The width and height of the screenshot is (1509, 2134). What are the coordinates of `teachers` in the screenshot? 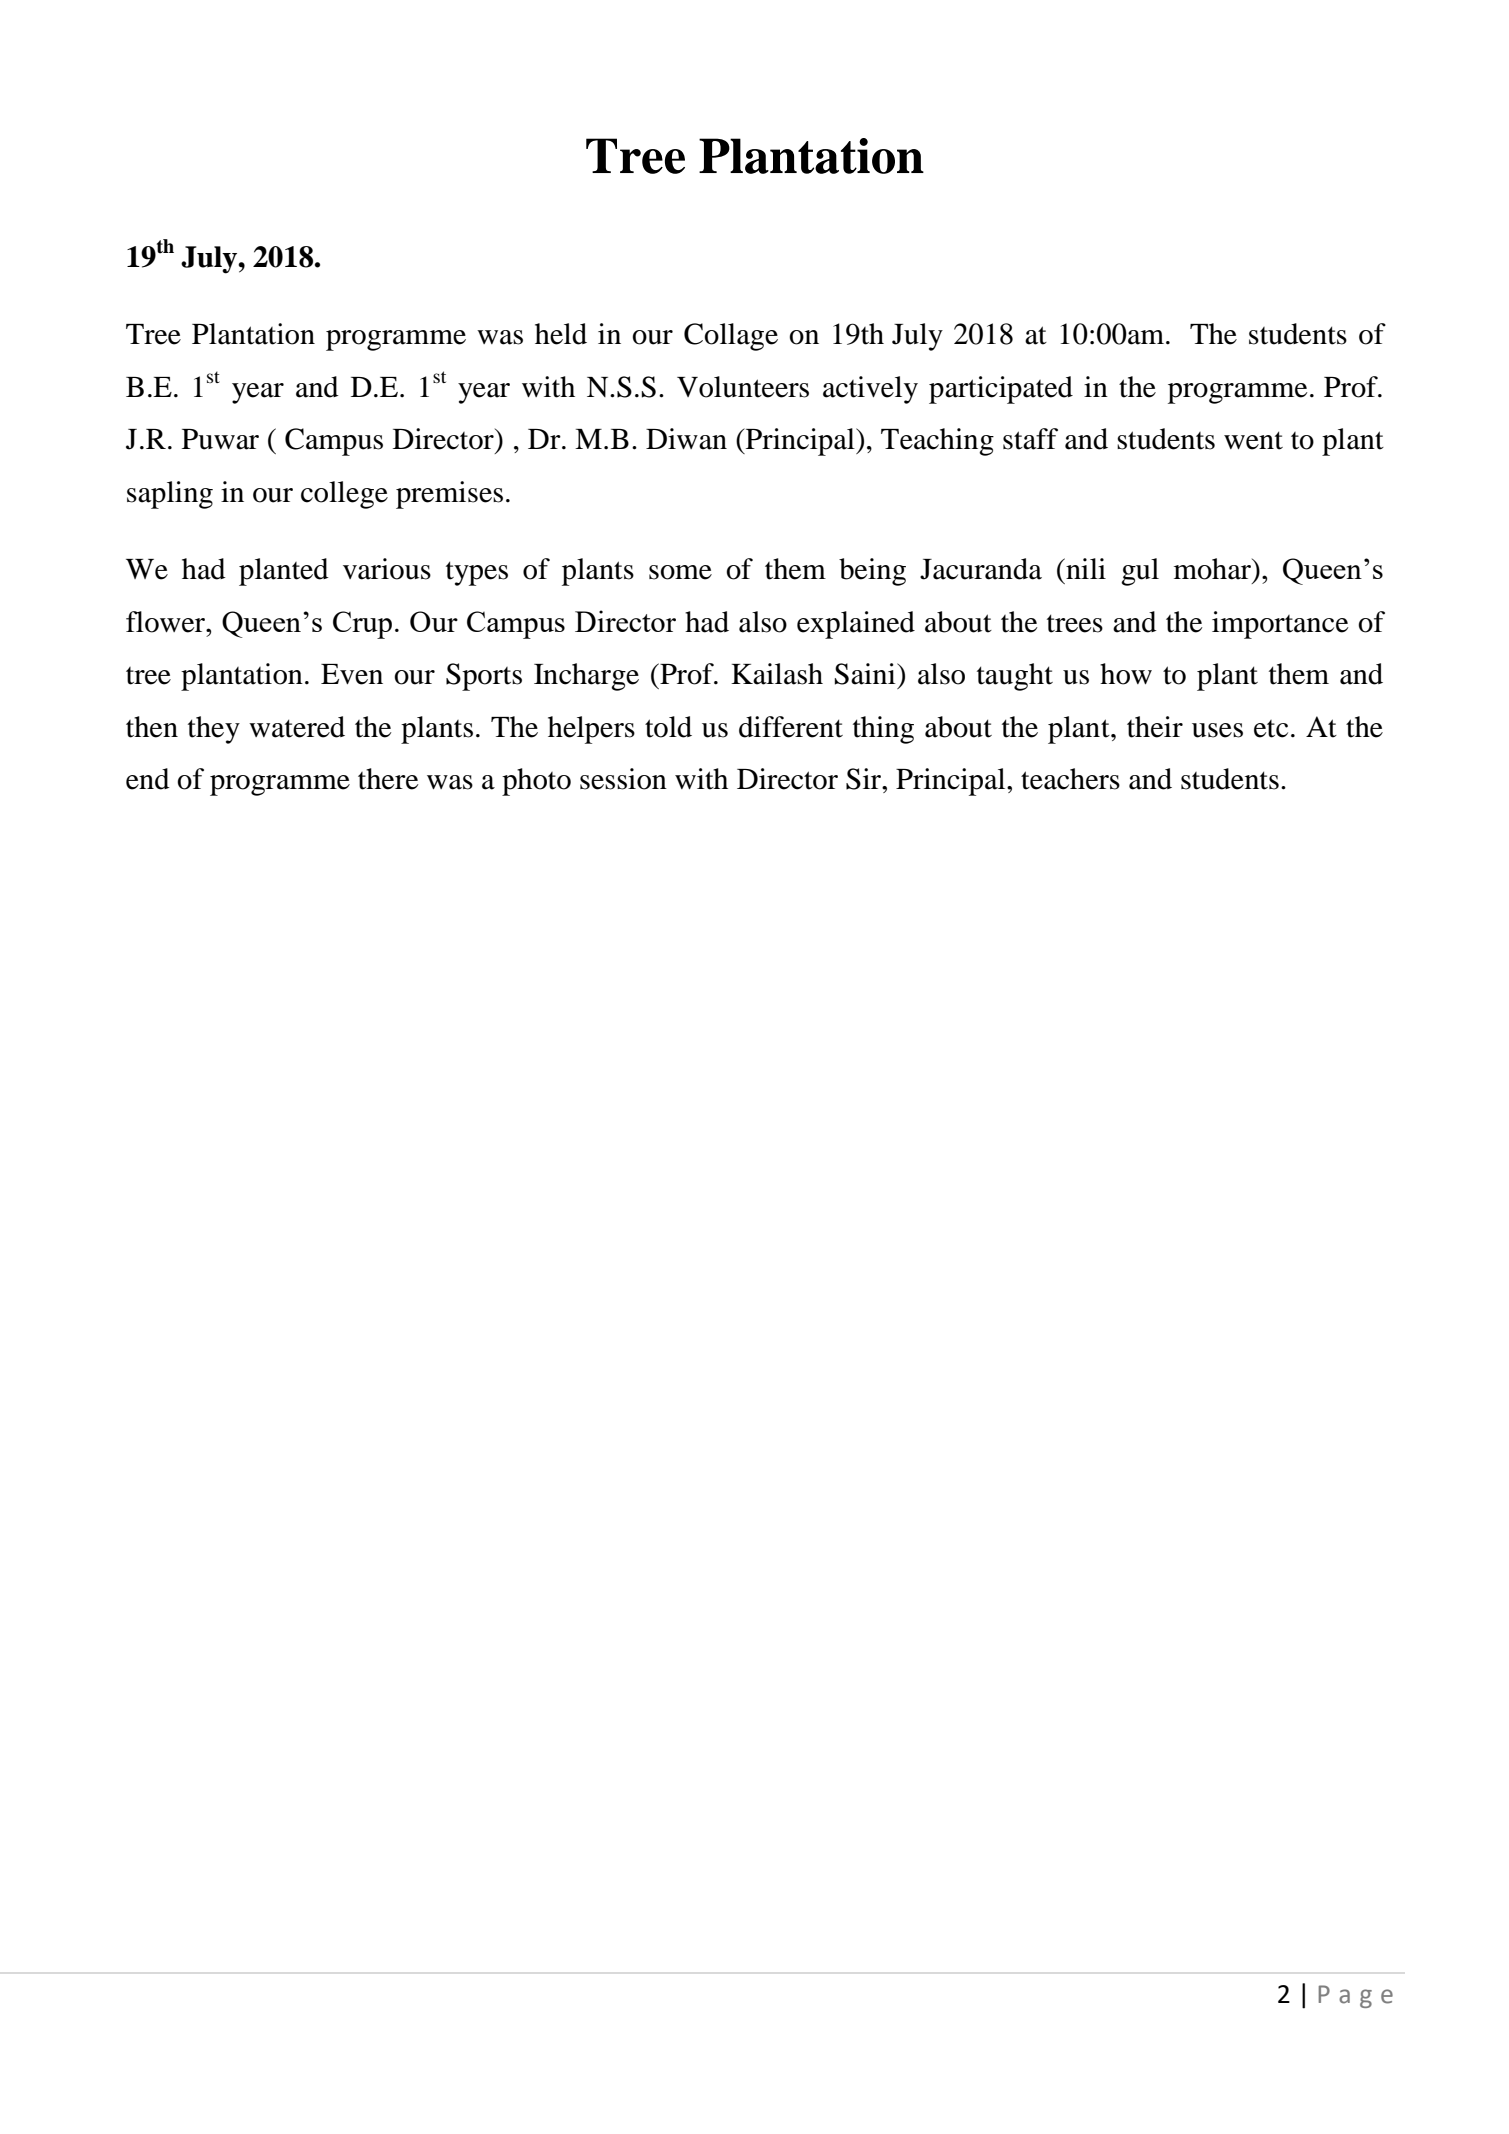 It's located at (1070, 779).
